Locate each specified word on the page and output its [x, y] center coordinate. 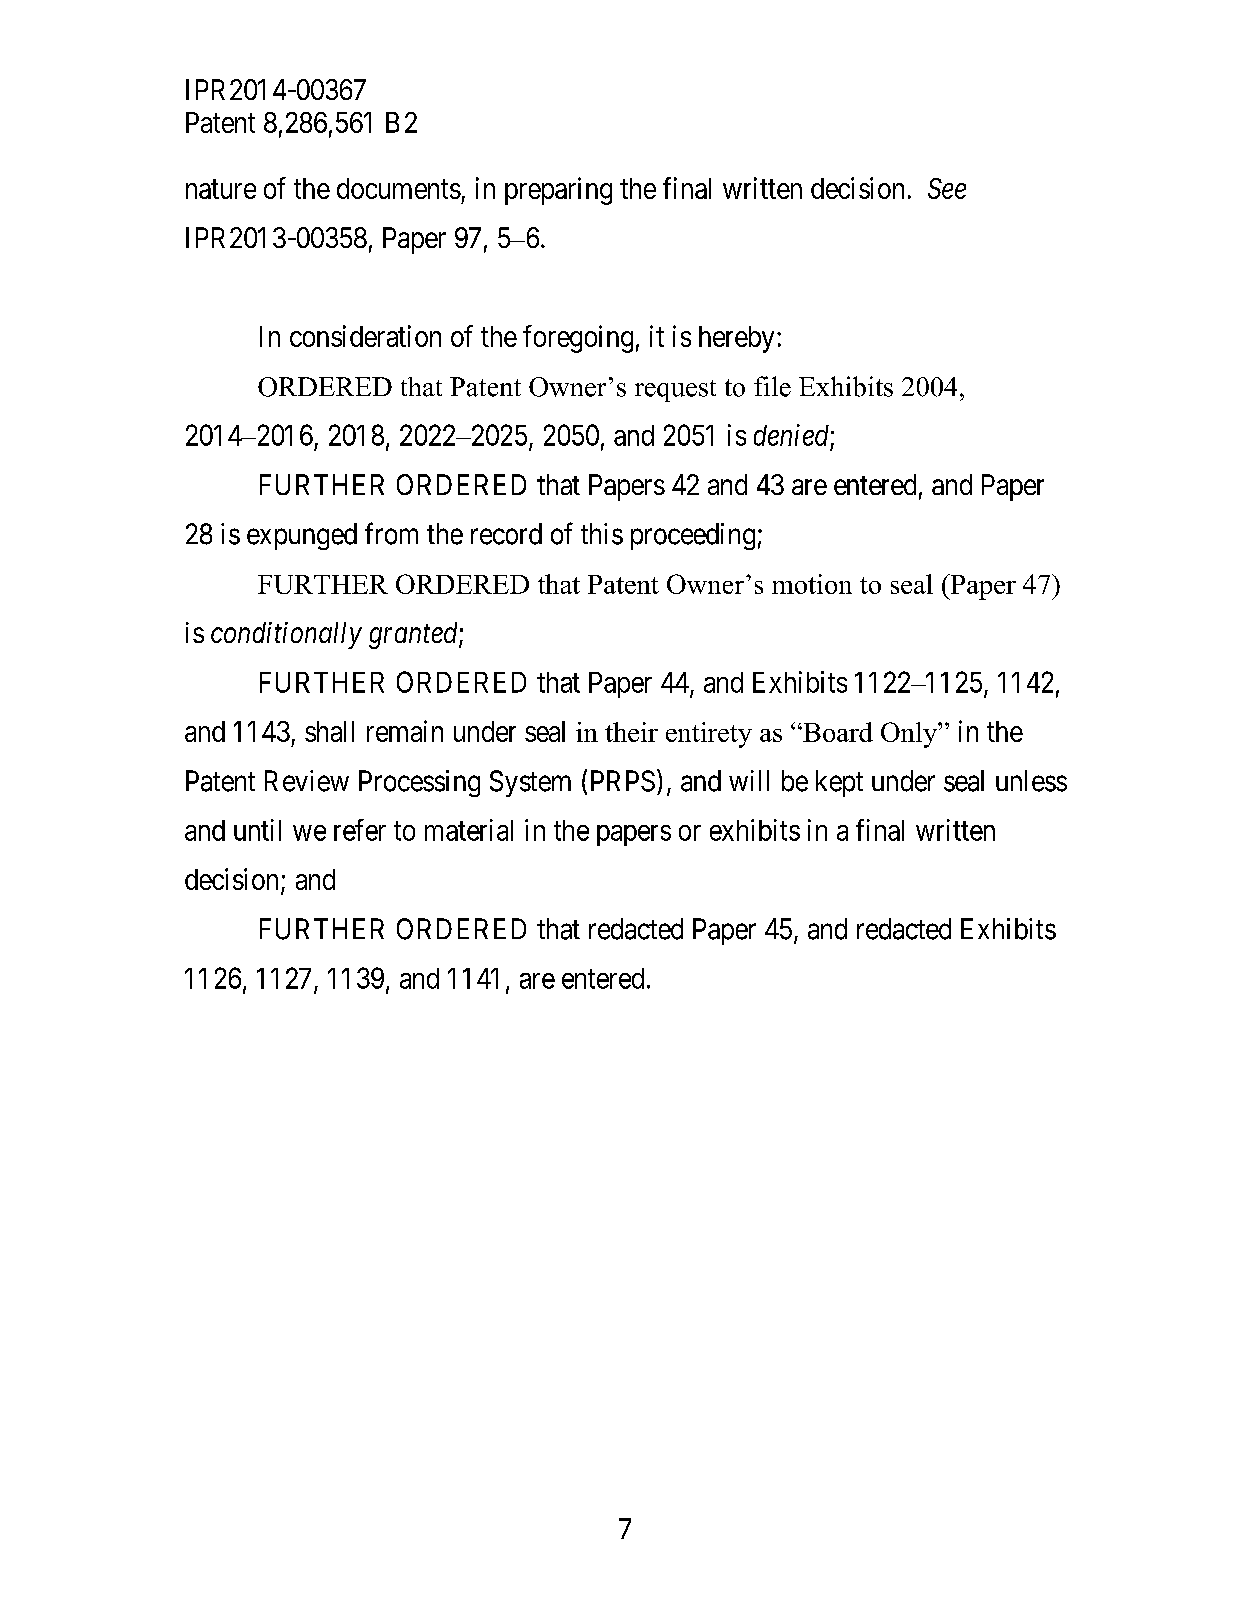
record [506, 534]
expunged [302, 536]
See [947, 188]
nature [221, 189]
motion [812, 584]
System [530, 783]
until [257, 830]
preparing [558, 191]
